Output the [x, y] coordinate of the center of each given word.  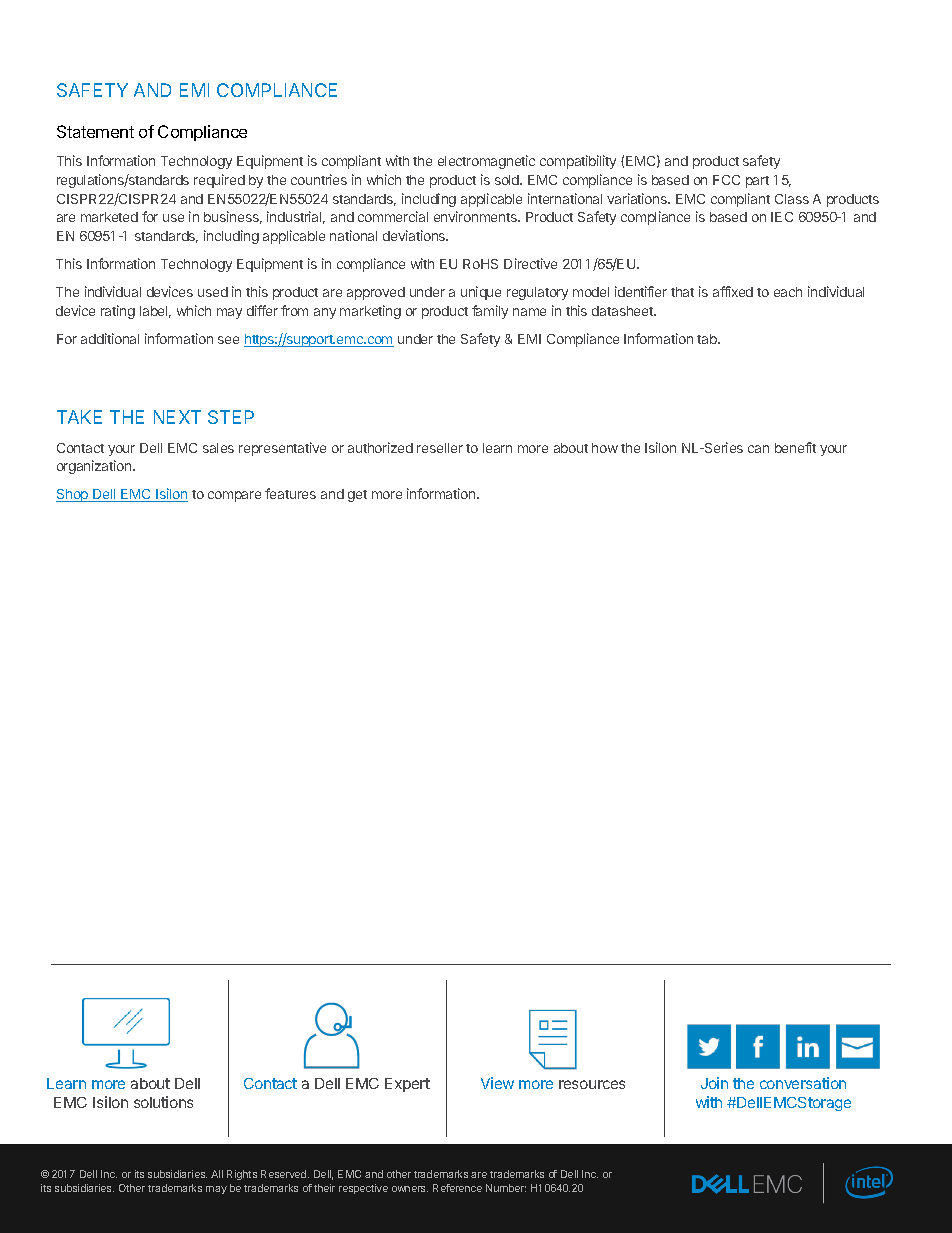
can [758, 449]
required [219, 181]
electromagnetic [486, 162]
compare [234, 496]
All [217, 1174]
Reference [457, 1188]
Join [714, 1083]
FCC [726, 180]
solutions [163, 1102]
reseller [440, 448]
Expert [407, 1085]
